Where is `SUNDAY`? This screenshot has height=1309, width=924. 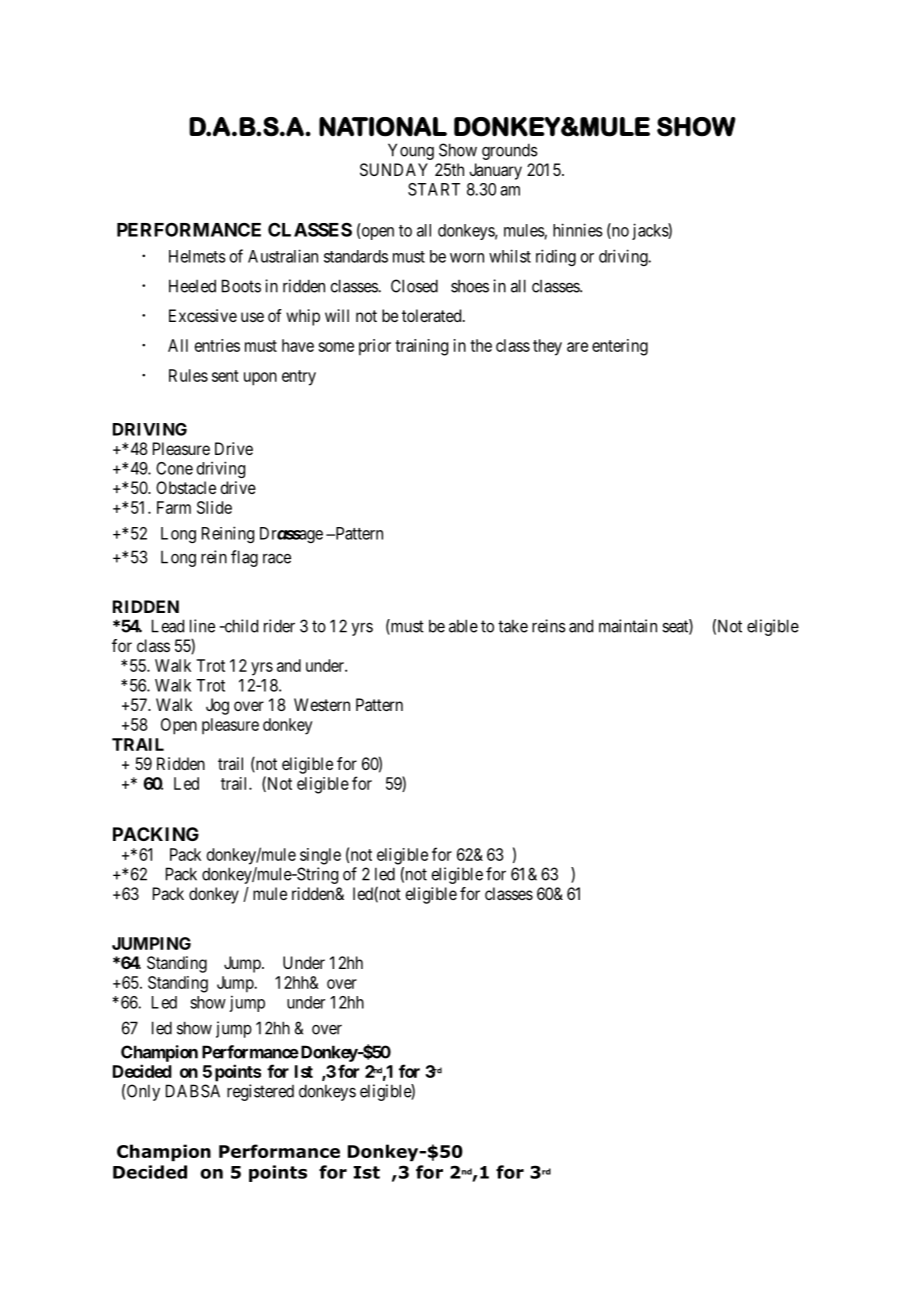 SUNDAY is located at coordinates (394, 169).
